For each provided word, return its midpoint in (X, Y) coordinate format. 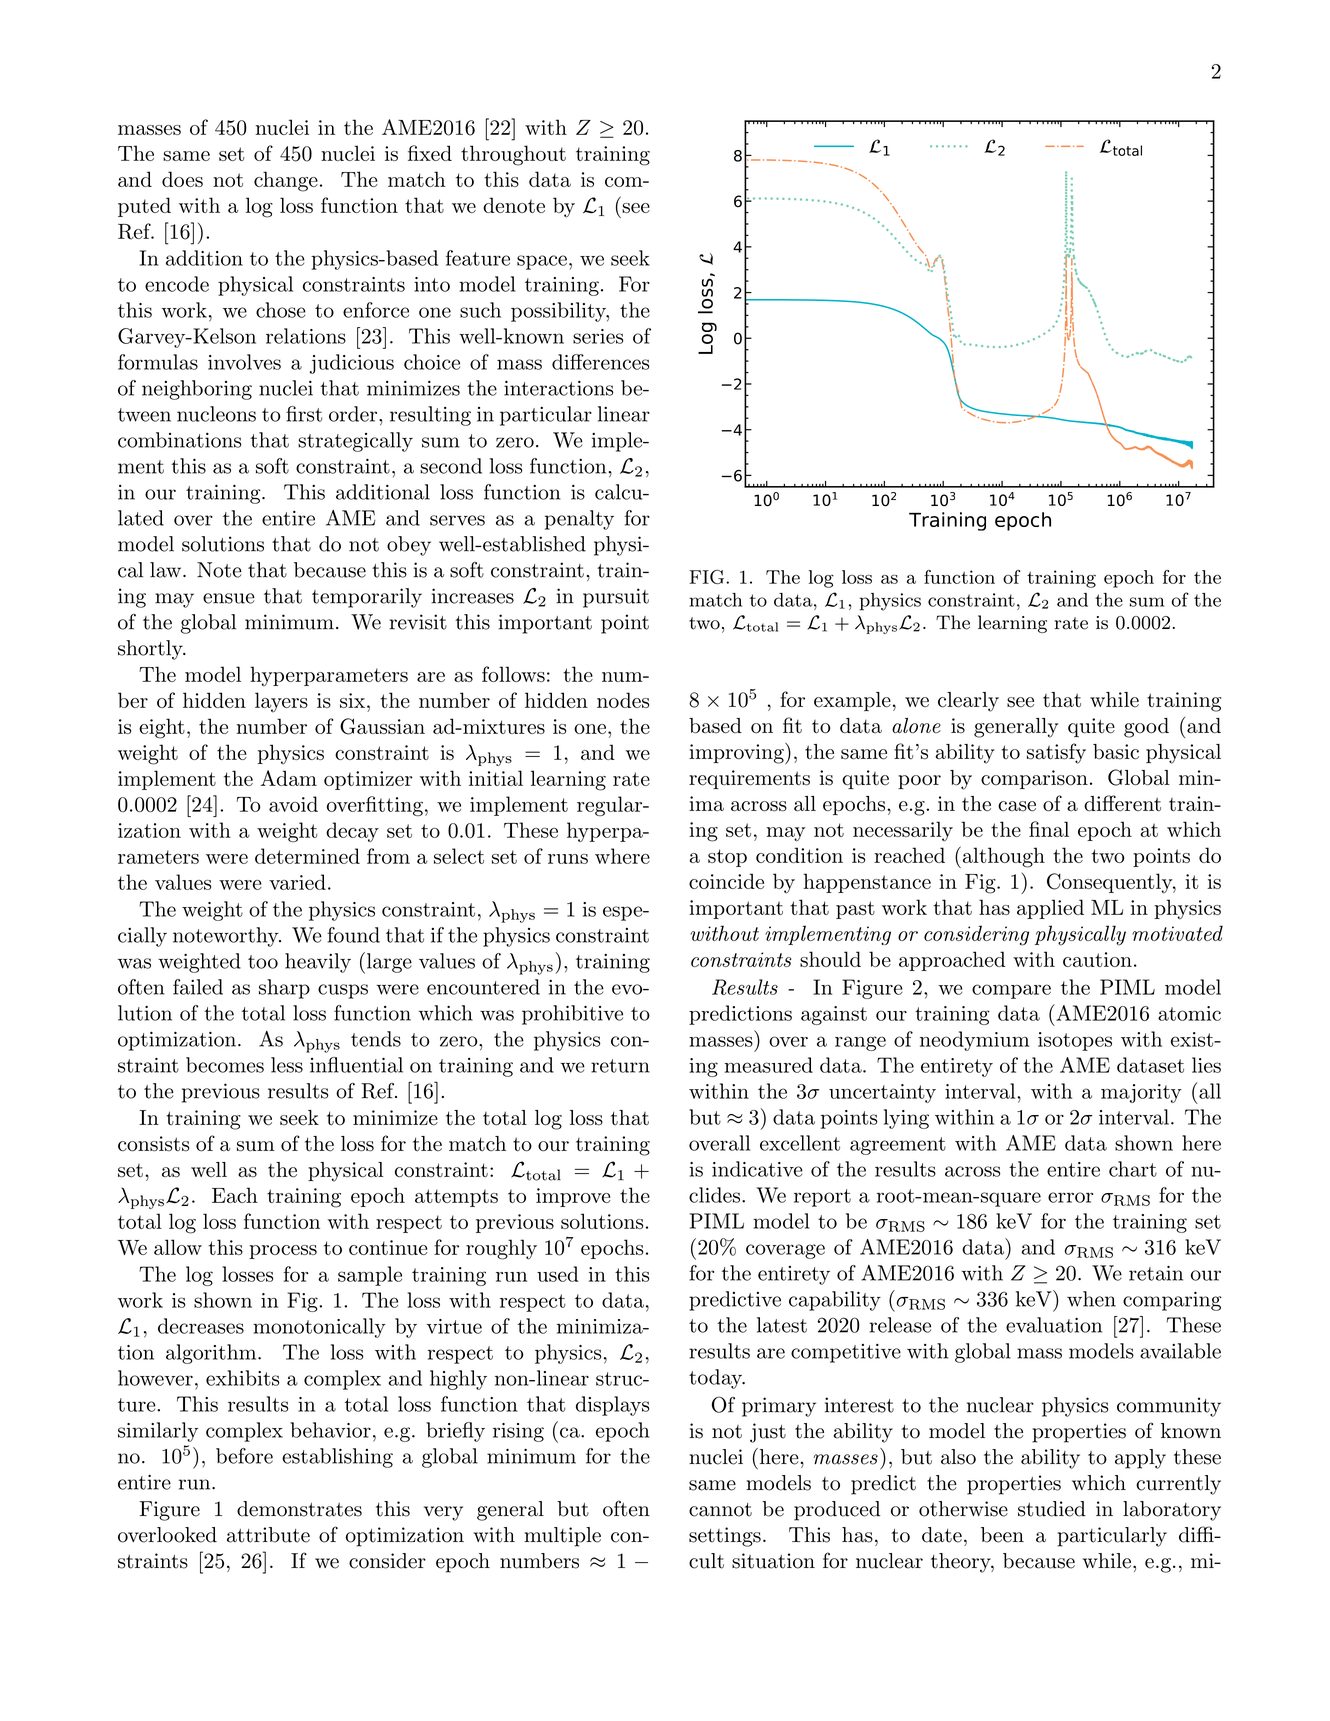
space (542, 262)
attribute (268, 1535)
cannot (720, 1510)
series (598, 336)
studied (1052, 1509)
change (286, 181)
